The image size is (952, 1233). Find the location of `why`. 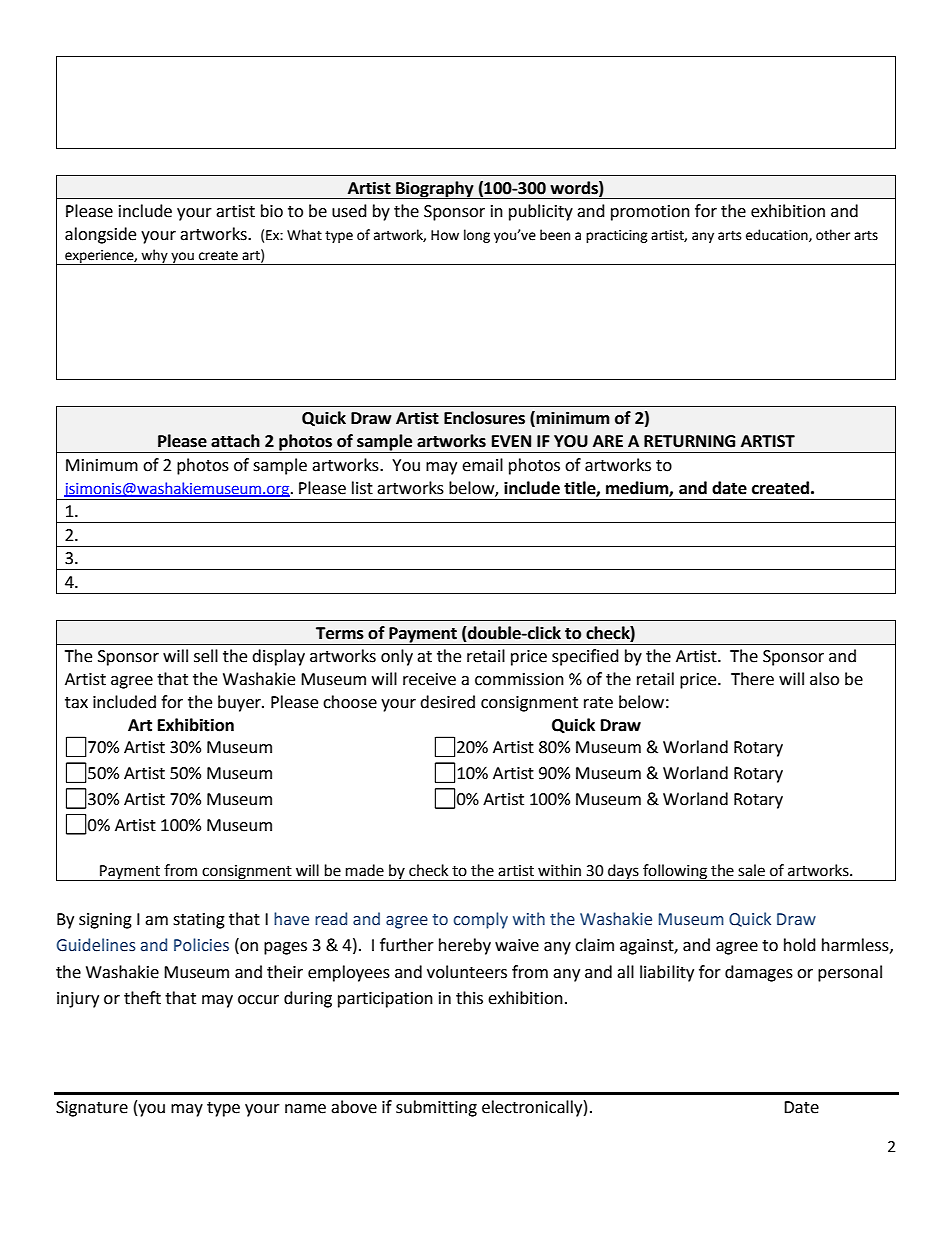

why is located at coordinates (155, 257).
